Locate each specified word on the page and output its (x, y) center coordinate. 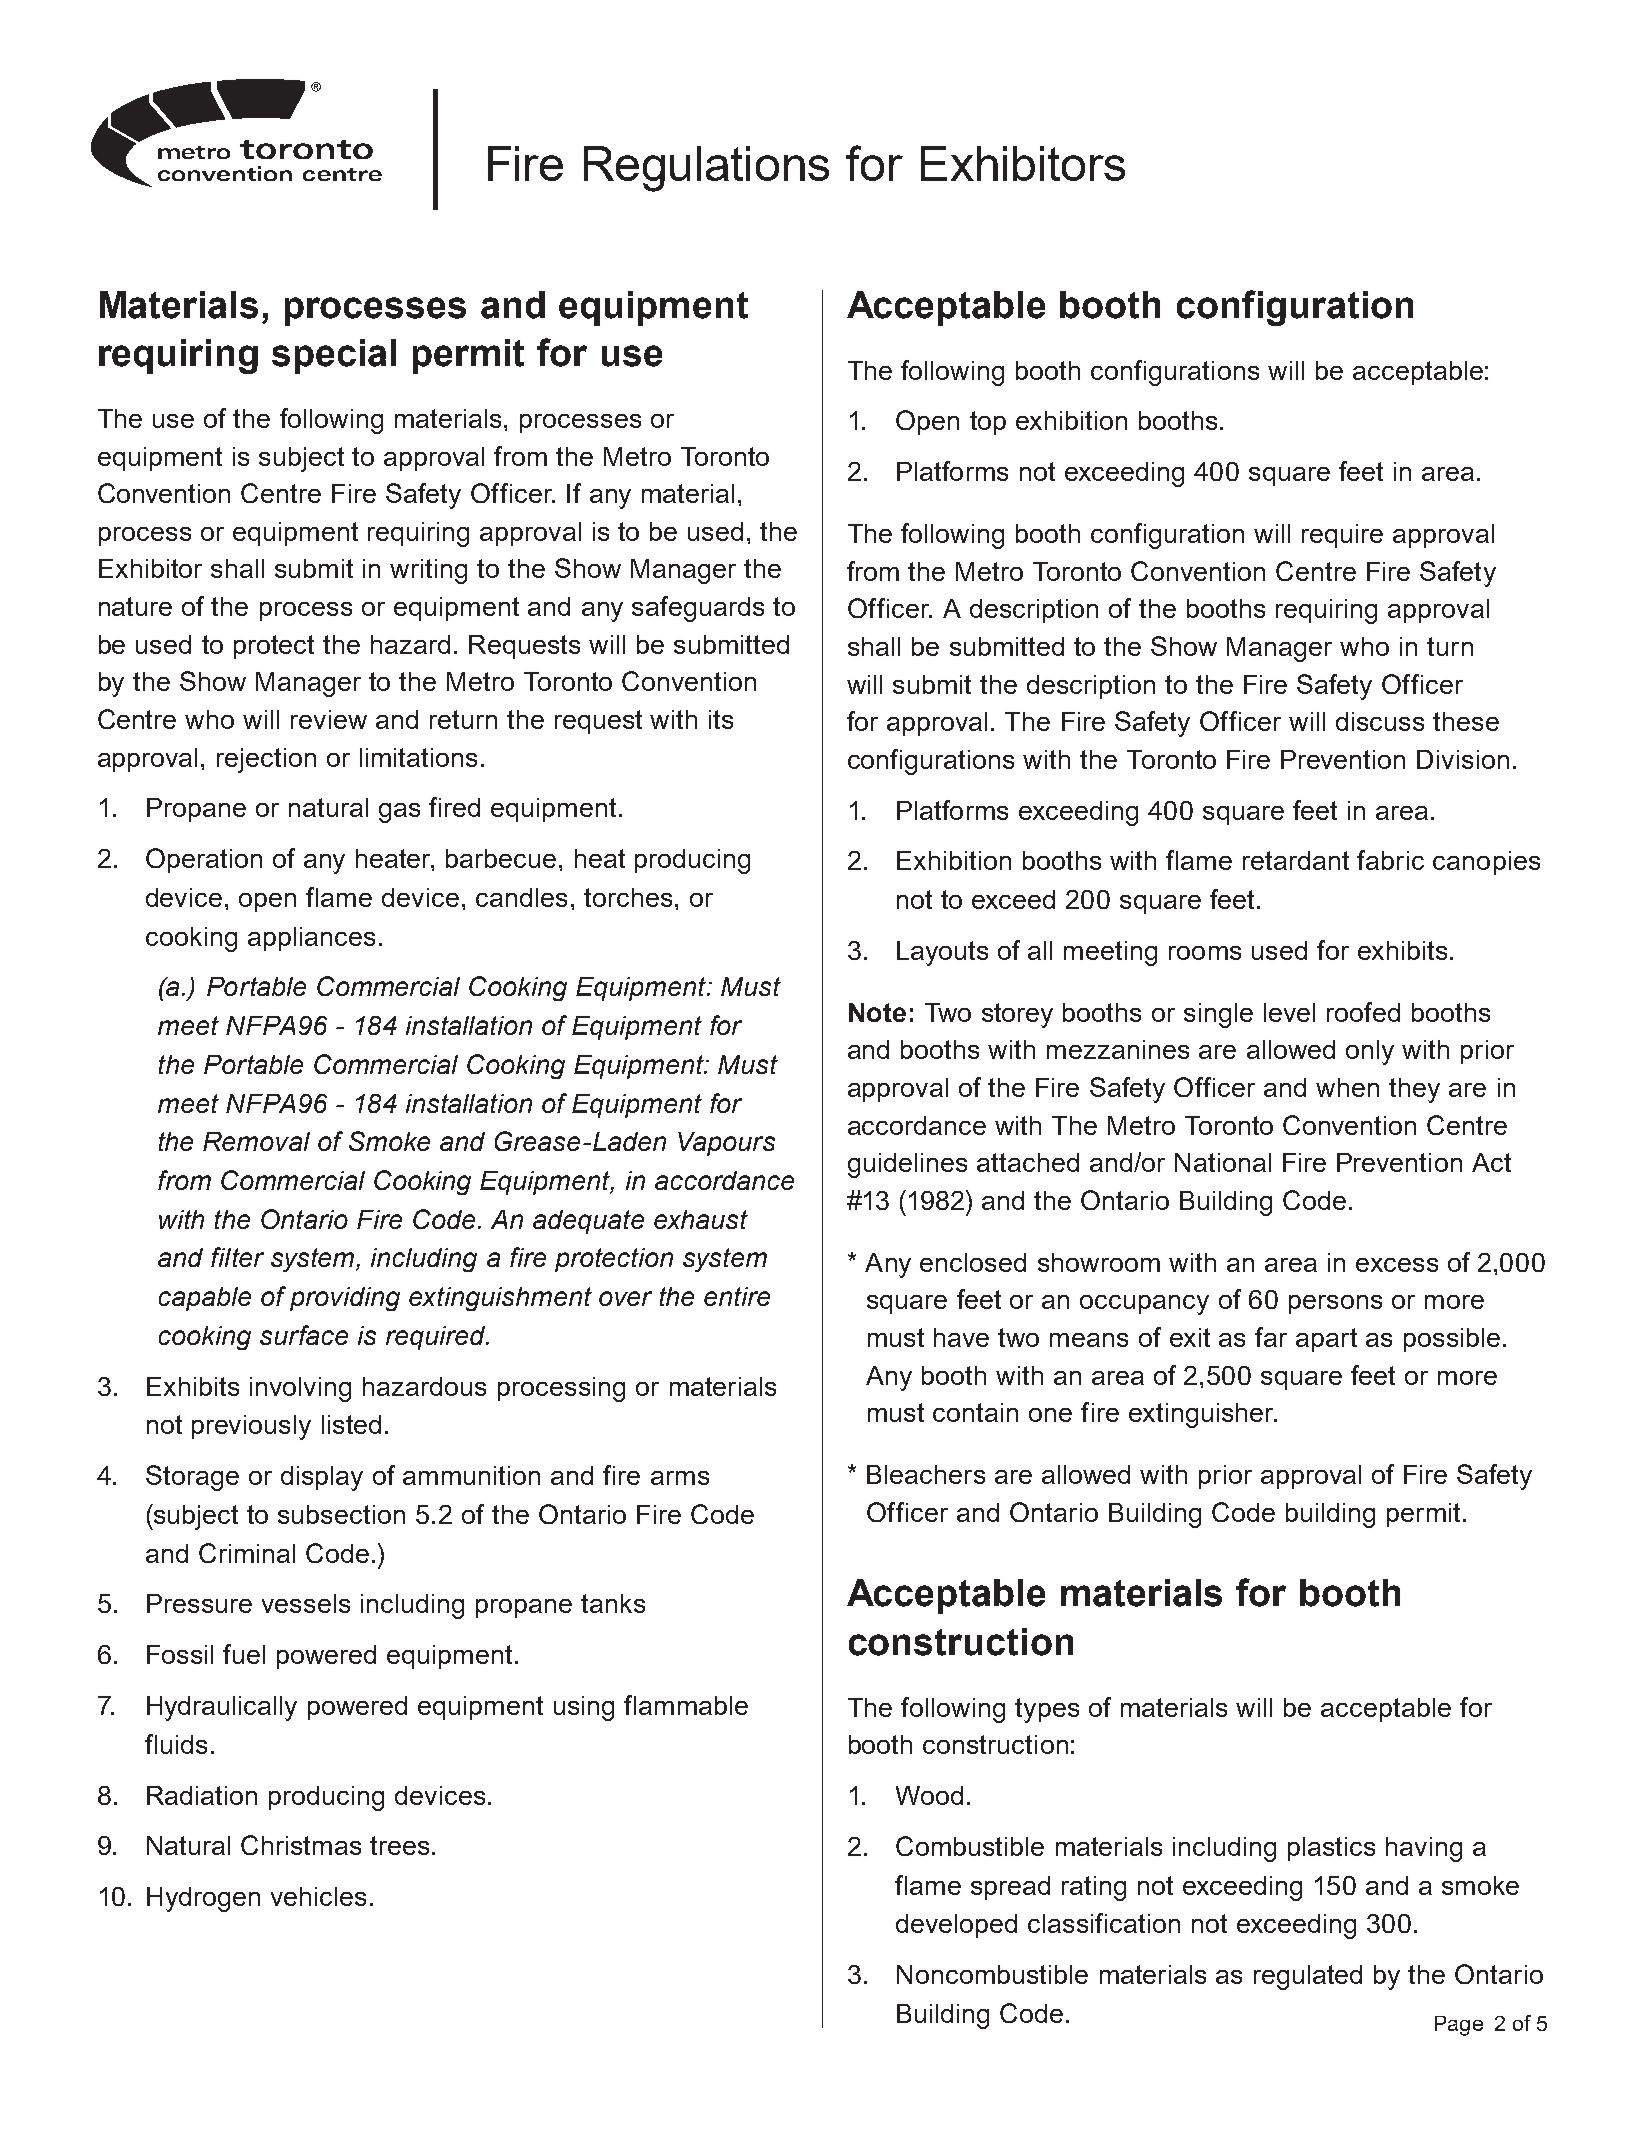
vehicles (318, 1896)
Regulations (706, 169)
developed (956, 1926)
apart (1326, 1340)
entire (737, 1296)
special (334, 356)
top (988, 423)
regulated (1308, 1977)
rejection (266, 760)
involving (300, 1389)
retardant (1296, 860)
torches (628, 897)
